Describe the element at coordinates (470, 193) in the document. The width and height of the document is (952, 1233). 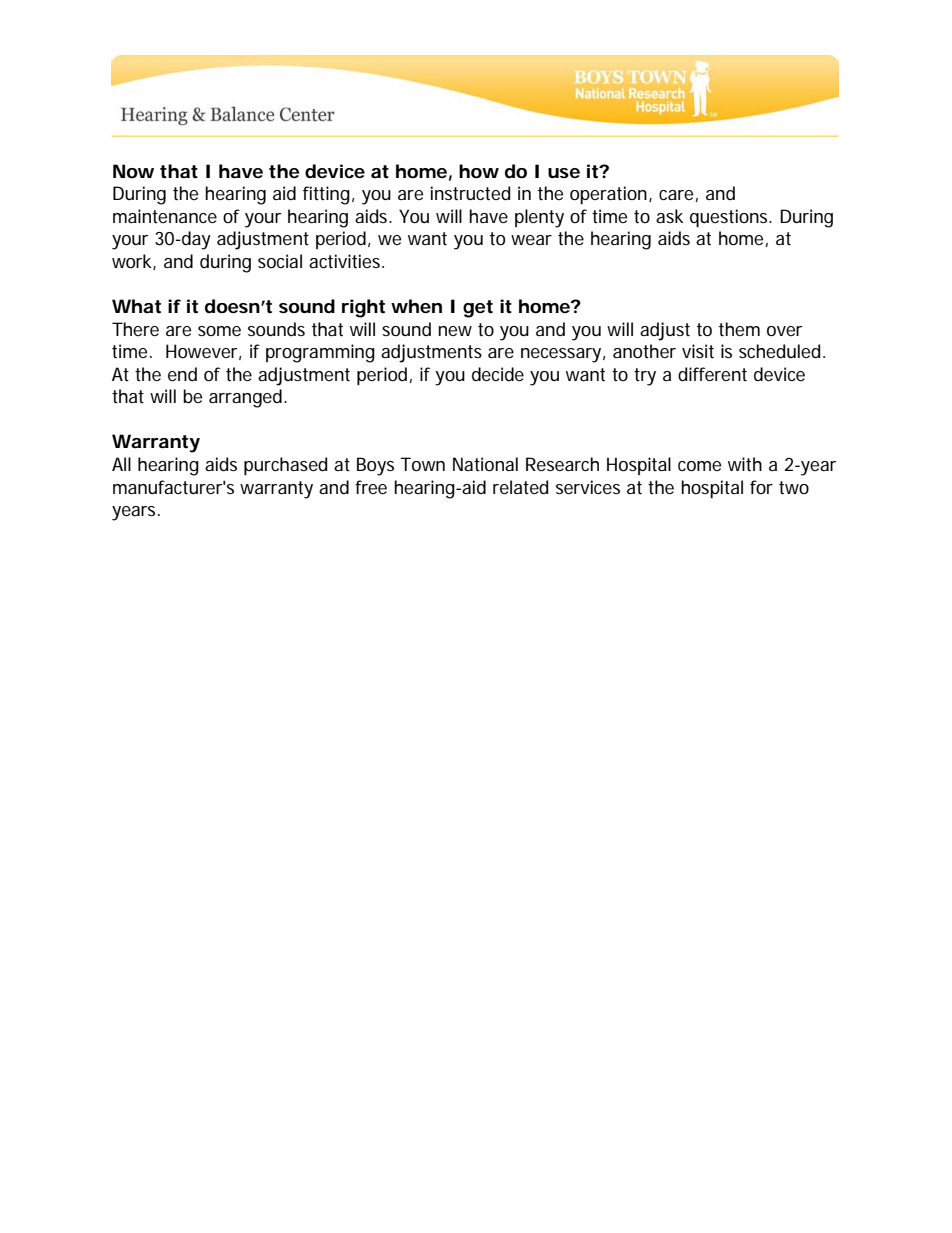
I see `instructed` at that location.
